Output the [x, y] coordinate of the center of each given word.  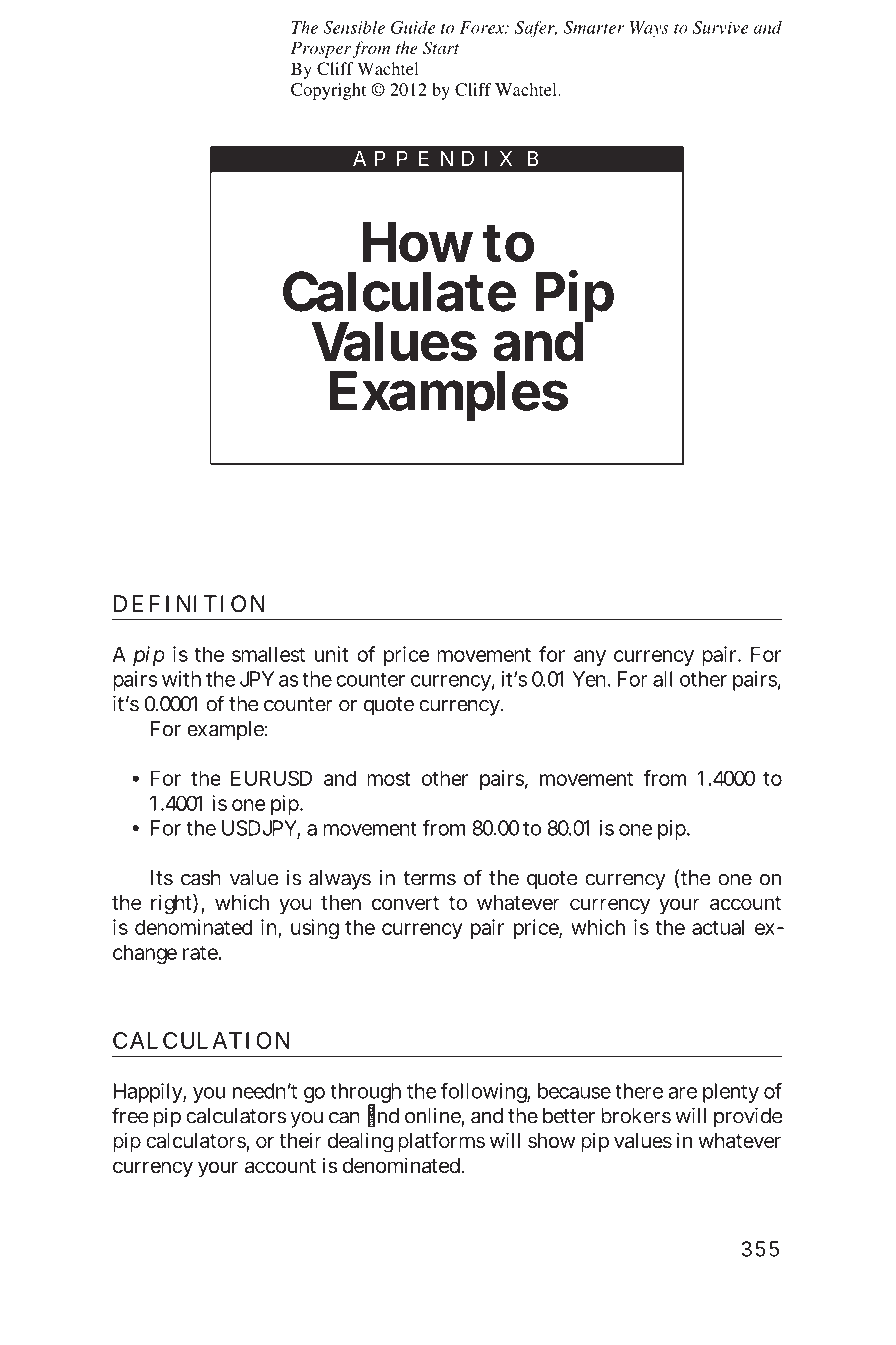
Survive [720, 27]
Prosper [321, 49]
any [590, 658]
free [130, 1115]
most [388, 779]
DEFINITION [189, 603]
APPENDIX [432, 158]
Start [441, 48]
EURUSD [271, 778]
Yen [590, 679]
